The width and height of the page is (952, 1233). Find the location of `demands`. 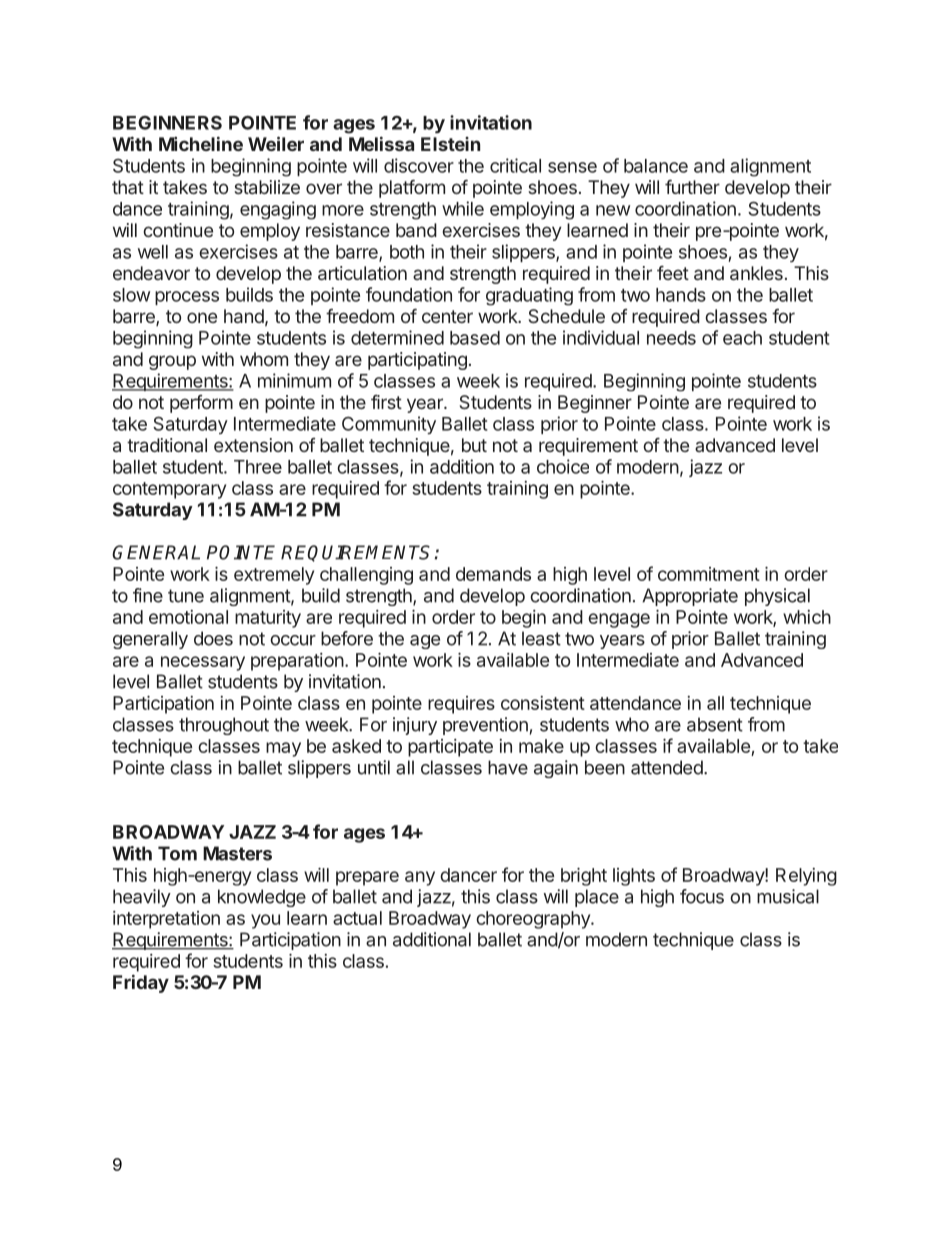

demands is located at coordinates (493, 574).
